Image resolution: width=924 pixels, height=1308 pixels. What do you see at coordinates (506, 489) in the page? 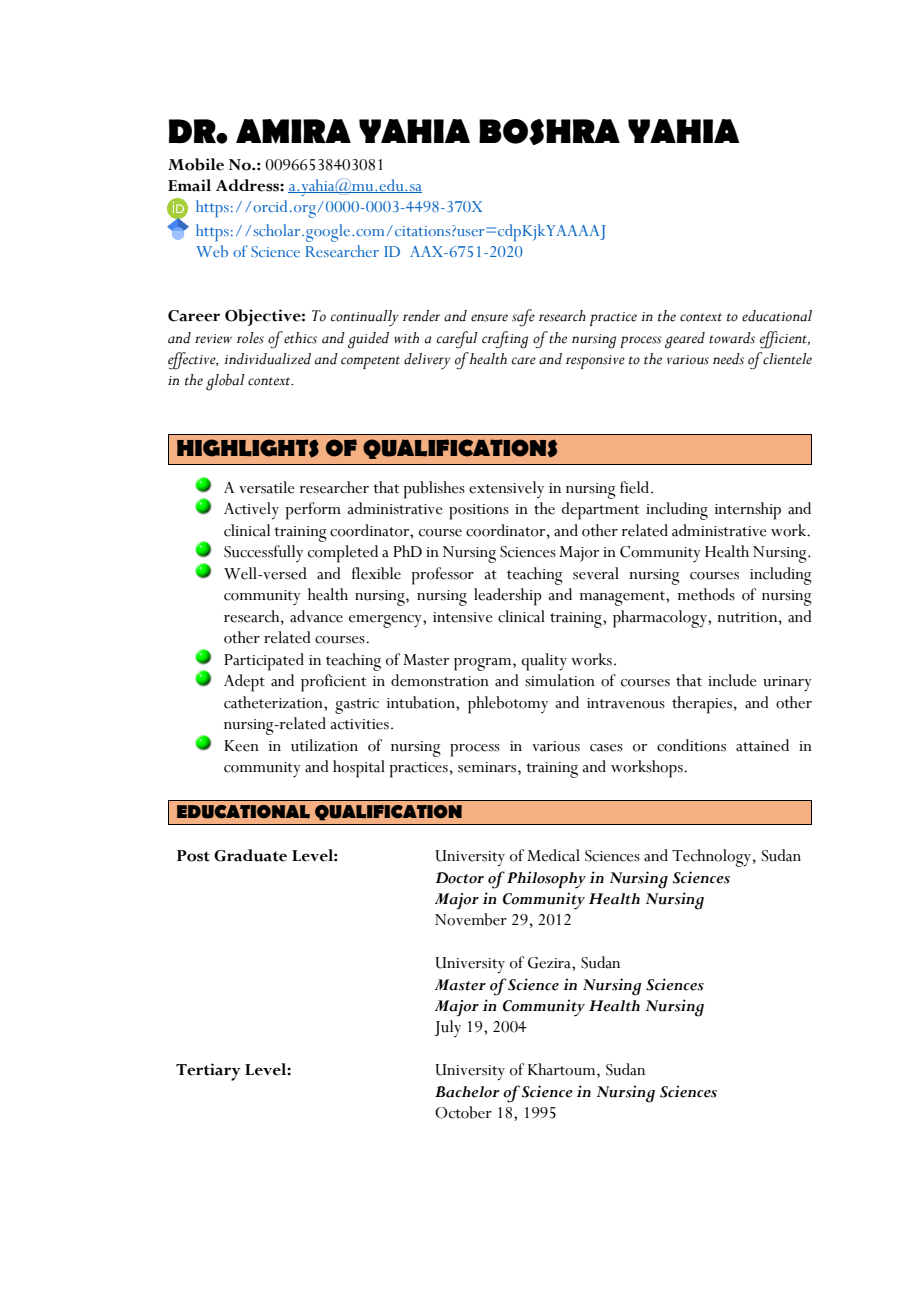
I see `extensively` at bounding box center [506, 489].
